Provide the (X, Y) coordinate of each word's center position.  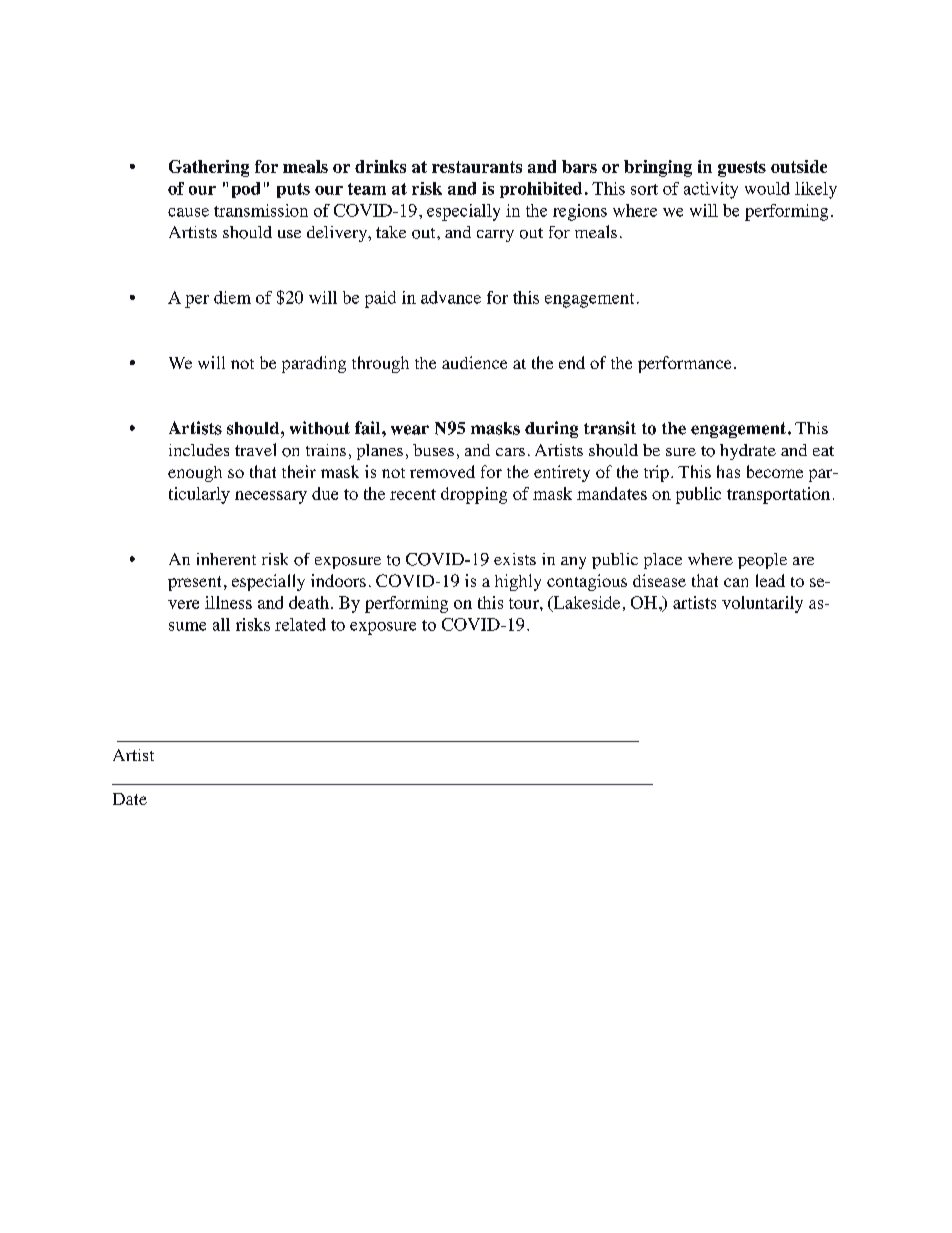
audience (474, 362)
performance (684, 364)
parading (314, 364)
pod (246, 190)
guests (742, 169)
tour (525, 603)
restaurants (477, 167)
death (309, 602)
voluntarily (762, 604)
